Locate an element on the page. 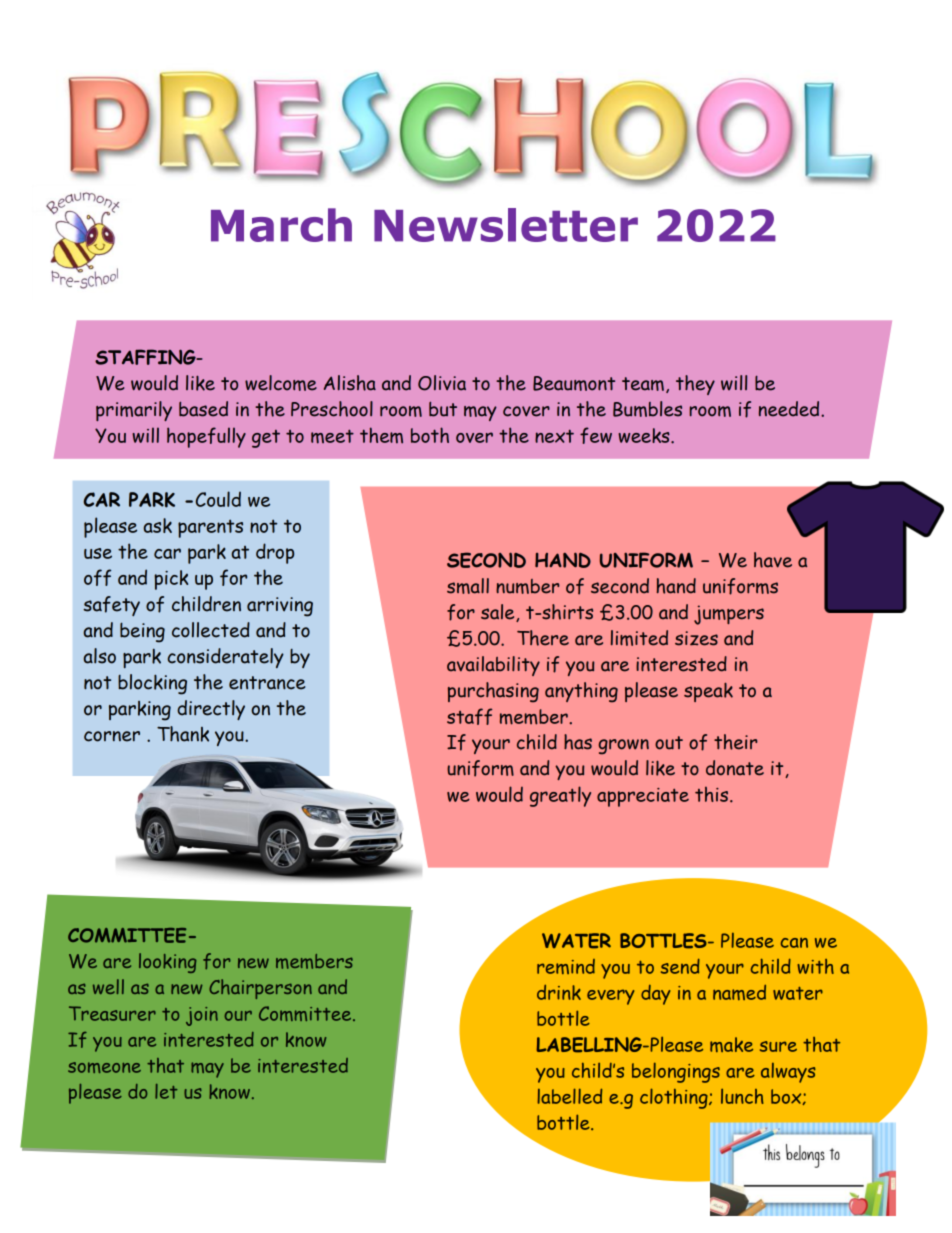 The width and height of the image is (952, 1233). considerately is located at coordinates (226, 658).
